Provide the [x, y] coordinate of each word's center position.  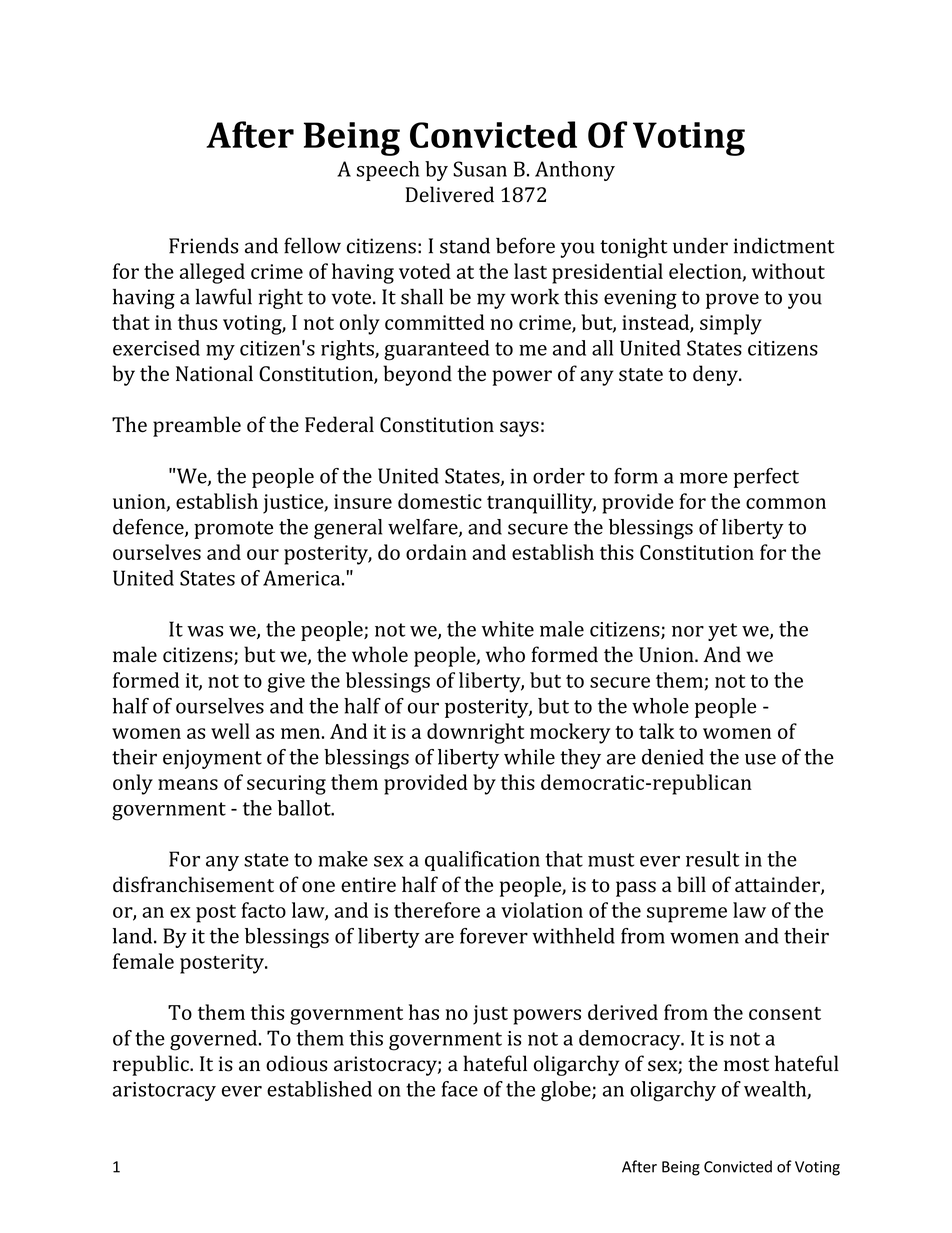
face [460, 1089]
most [746, 1065]
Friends [203, 246]
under [700, 246]
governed [215, 1040]
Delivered [450, 194]
